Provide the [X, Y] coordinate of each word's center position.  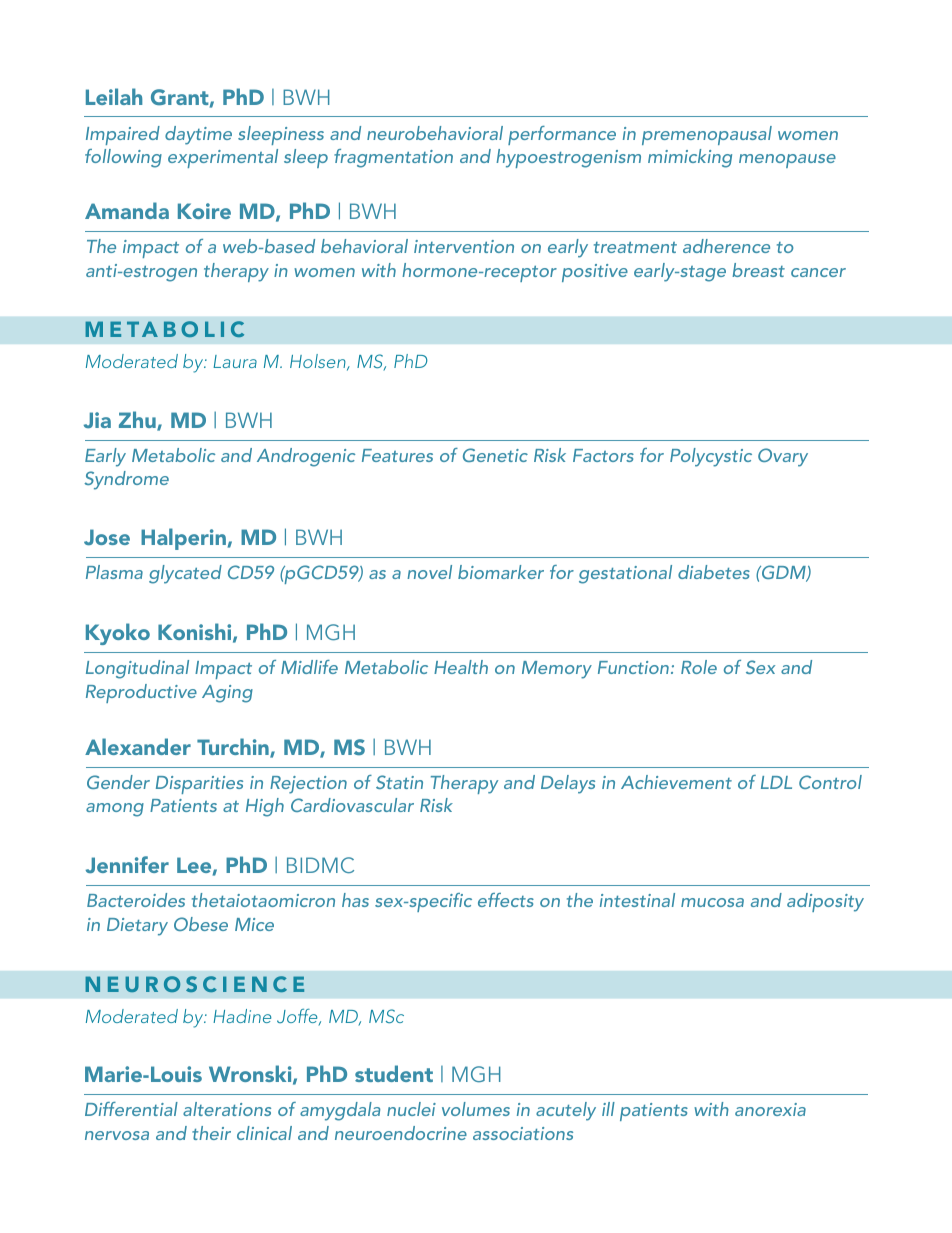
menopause [787, 161]
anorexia [770, 1109]
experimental [223, 158]
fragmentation [393, 158]
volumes [476, 1109]
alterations [227, 1109]
